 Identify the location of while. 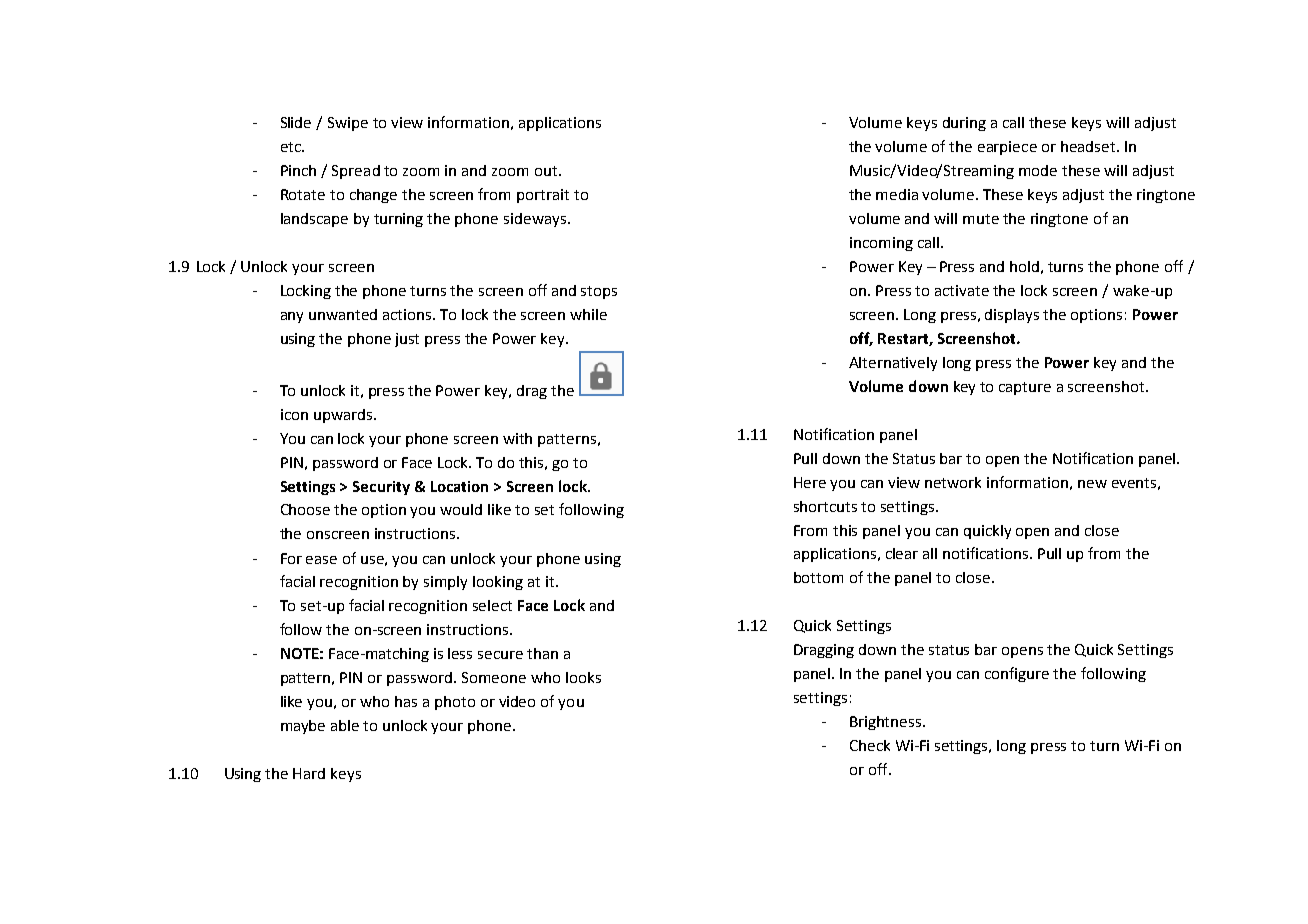
(588, 314).
